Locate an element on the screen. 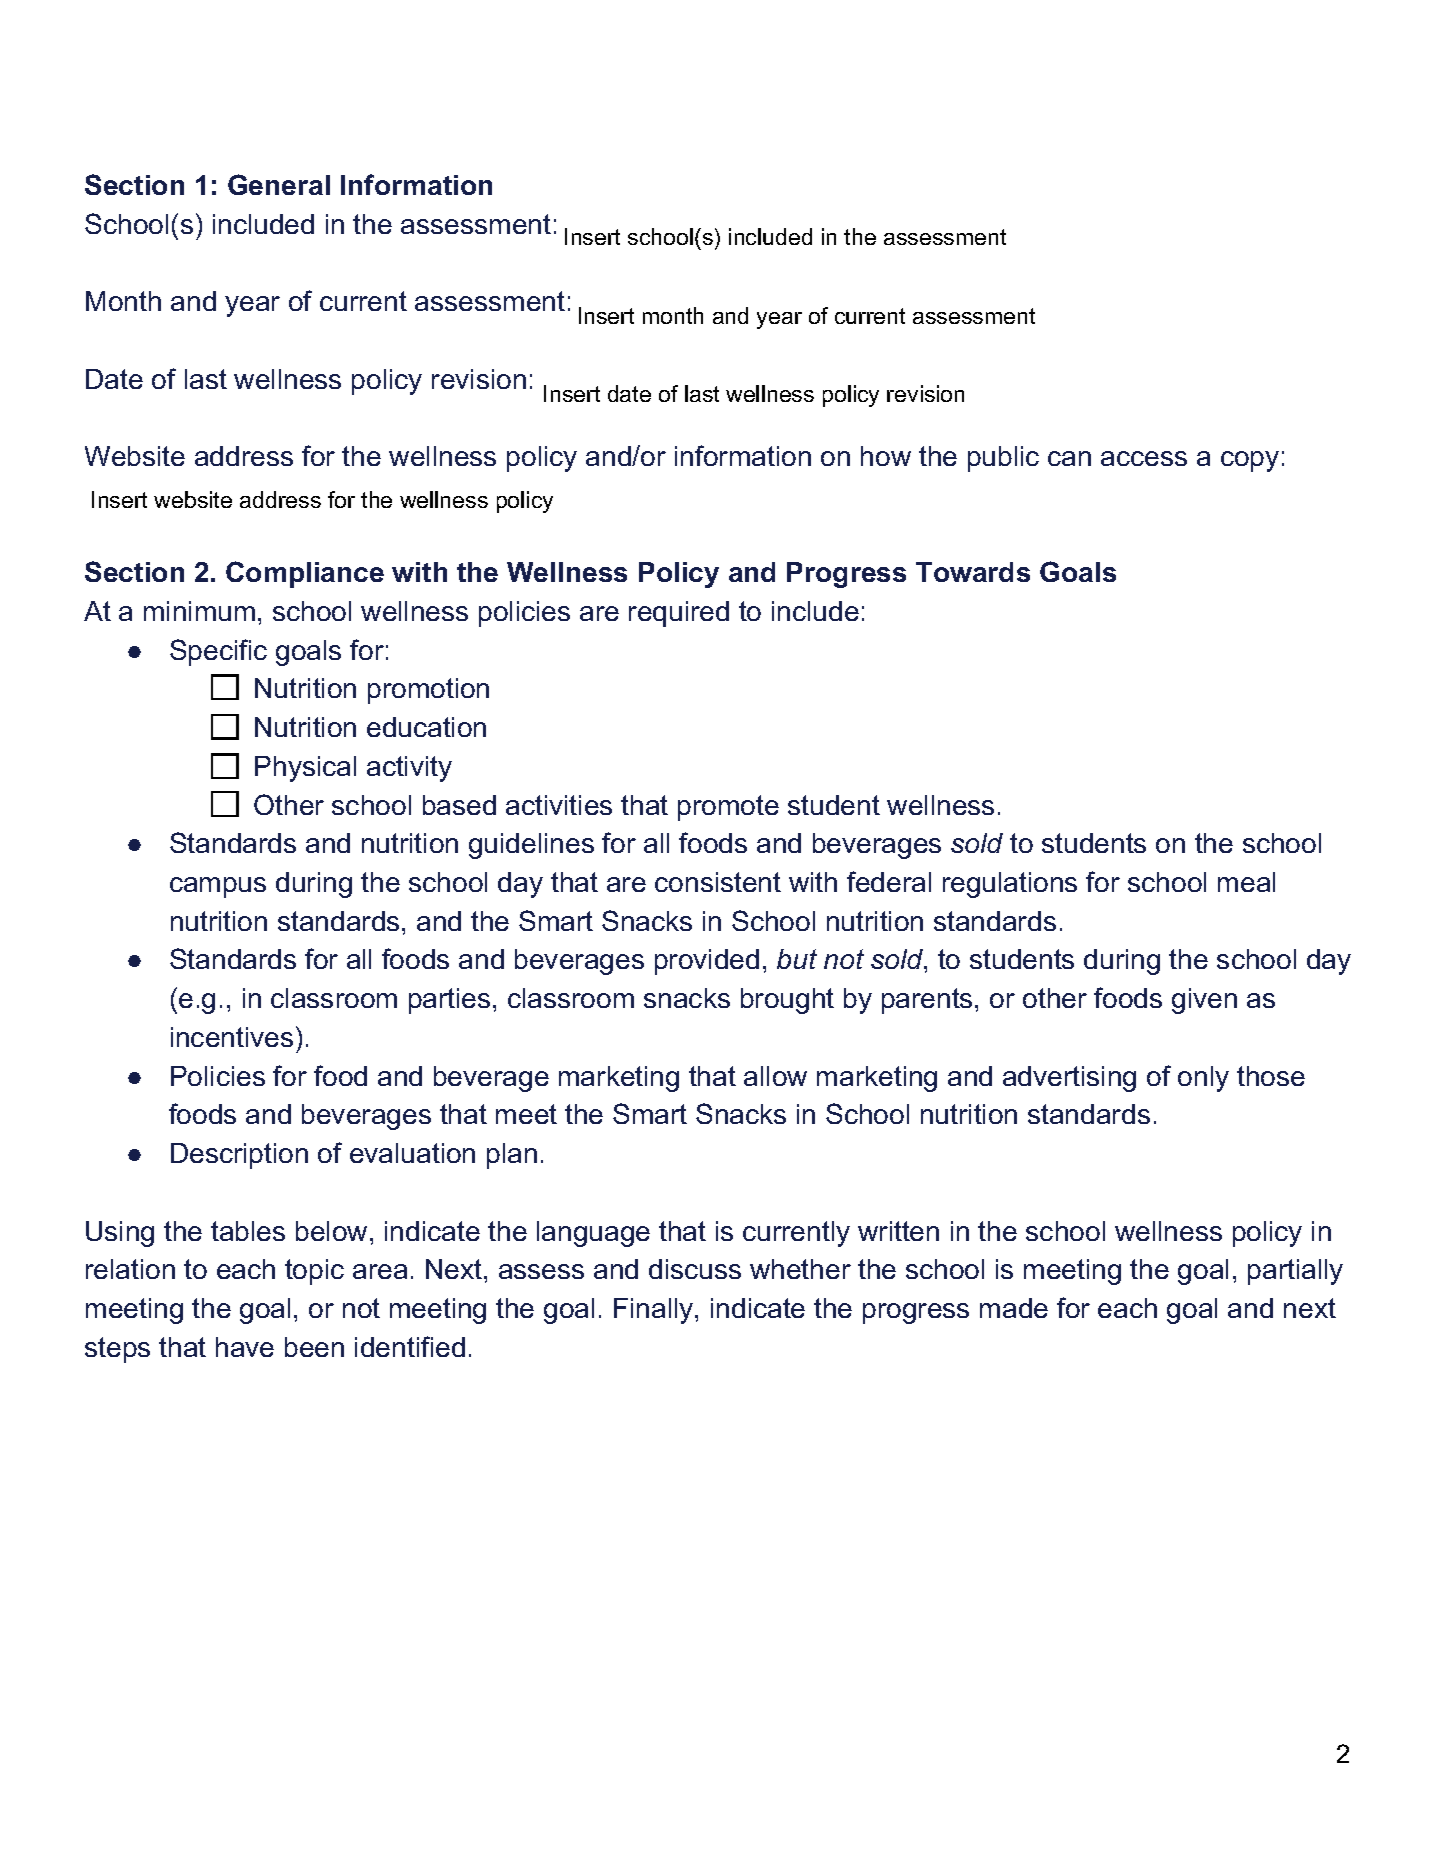 The height and width of the screenshot is (1859, 1437). access is located at coordinates (1144, 458).
